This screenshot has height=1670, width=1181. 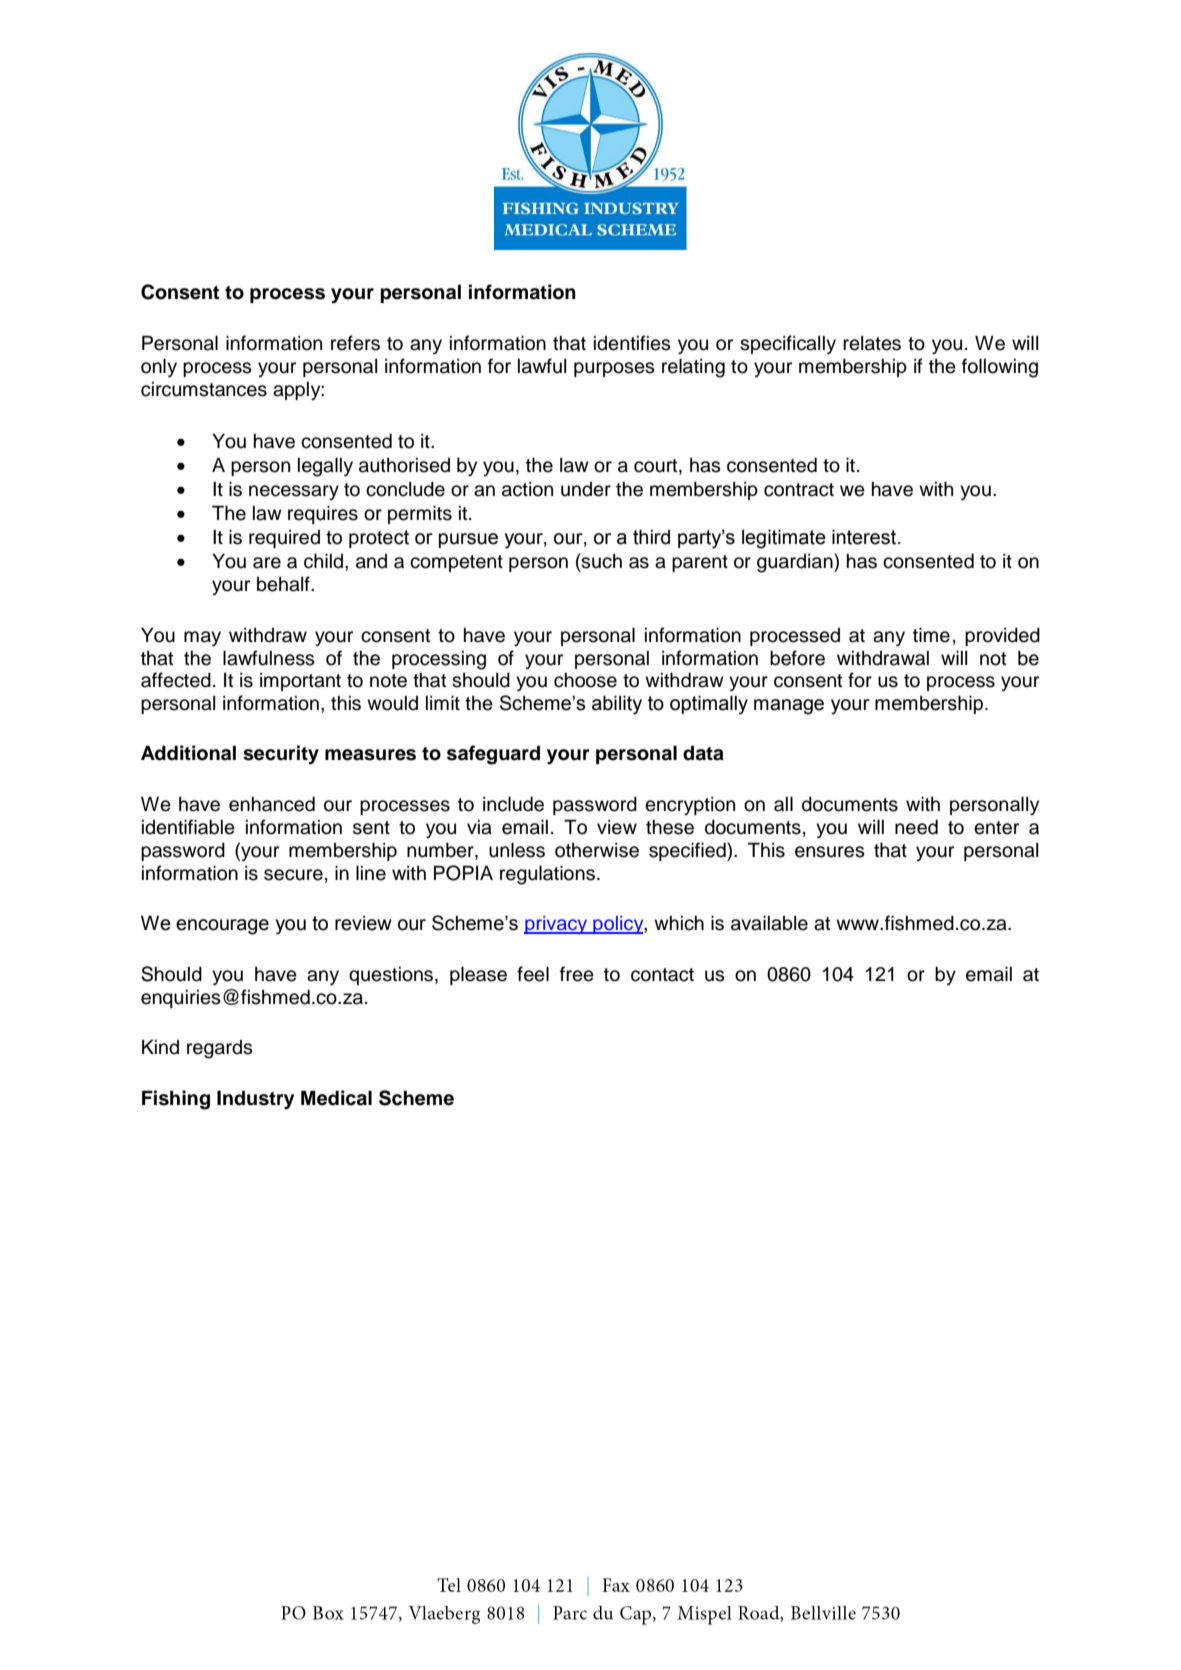 What do you see at coordinates (255, 1100) in the screenshot?
I see `Industry` at bounding box center [255, 1100].
